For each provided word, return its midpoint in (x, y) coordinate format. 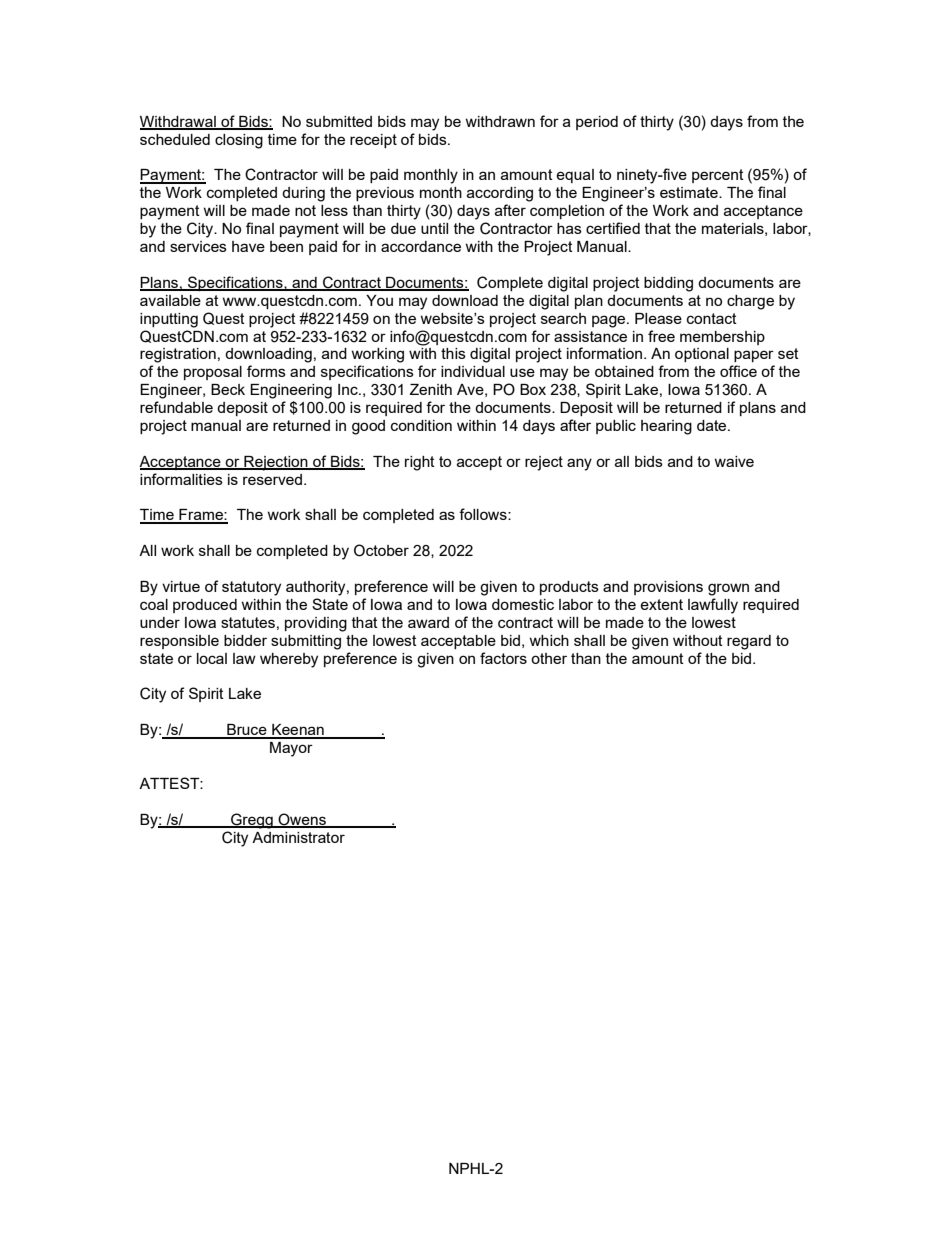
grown (728, 589)
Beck (228, 389)
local (212, 658)
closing (239, 141)
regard (749, 642)
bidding (668, 284)
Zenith (431, 389)
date (713, 425)
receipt (373, 141)
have (248, 246)
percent (718, 176)
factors (503, 658)
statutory (251, 588)
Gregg (252, 821)
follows (484, 514)
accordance (421, 246)
